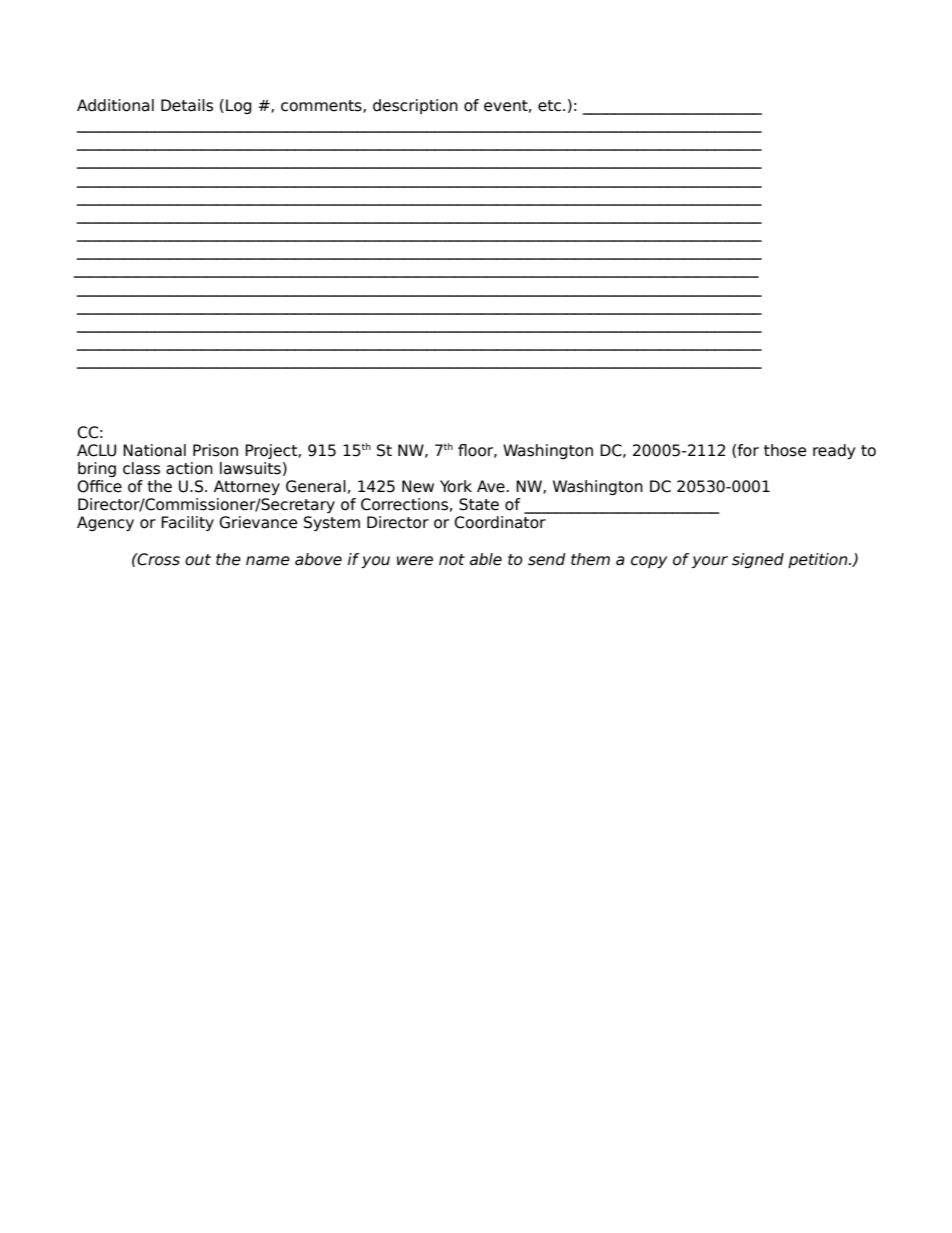 This image has width=952, height=1233. Describe the element at coordinates (239, 106) in the image. I see `Log` at that location.
